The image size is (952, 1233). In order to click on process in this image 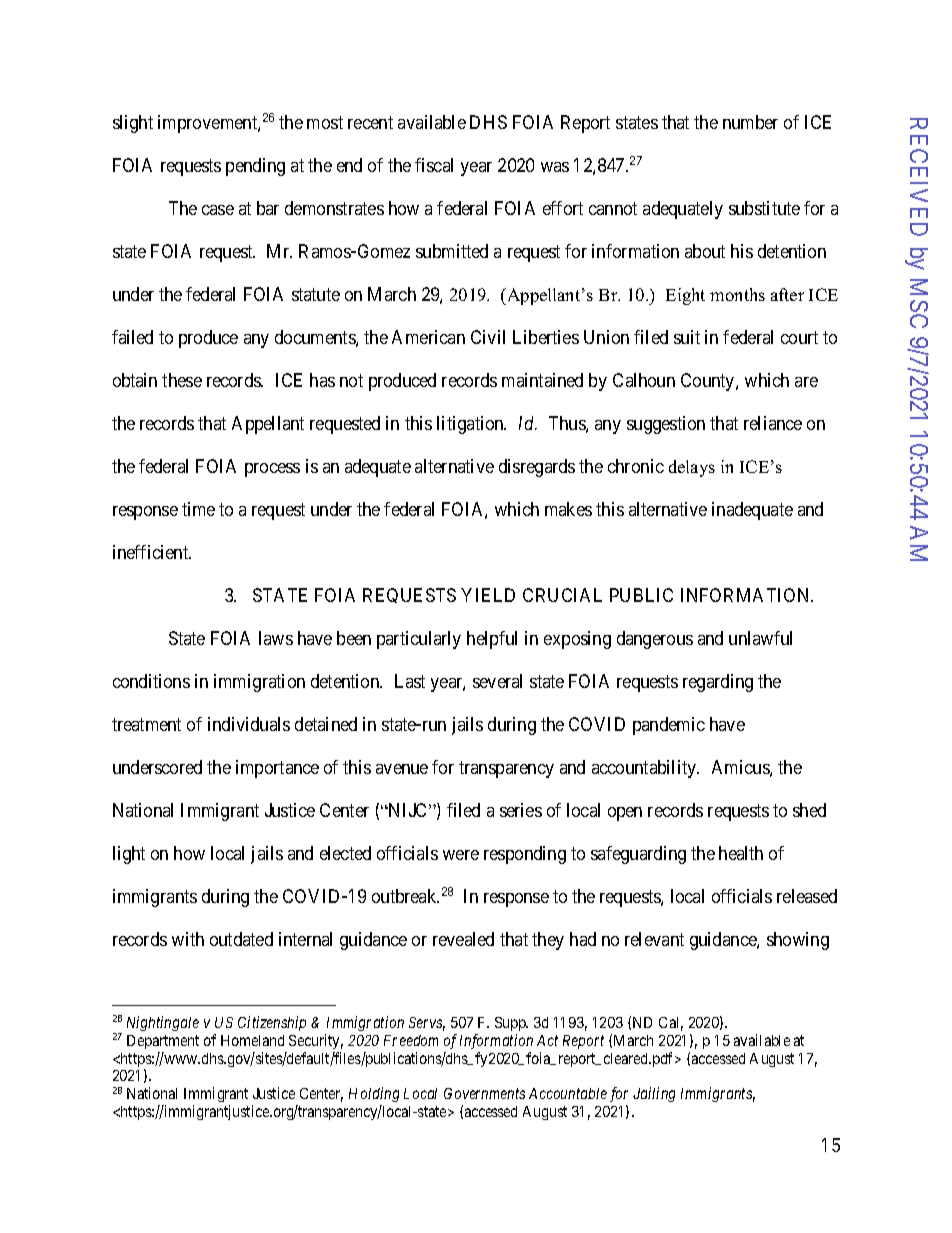, I will do `click(272, 470)`.
